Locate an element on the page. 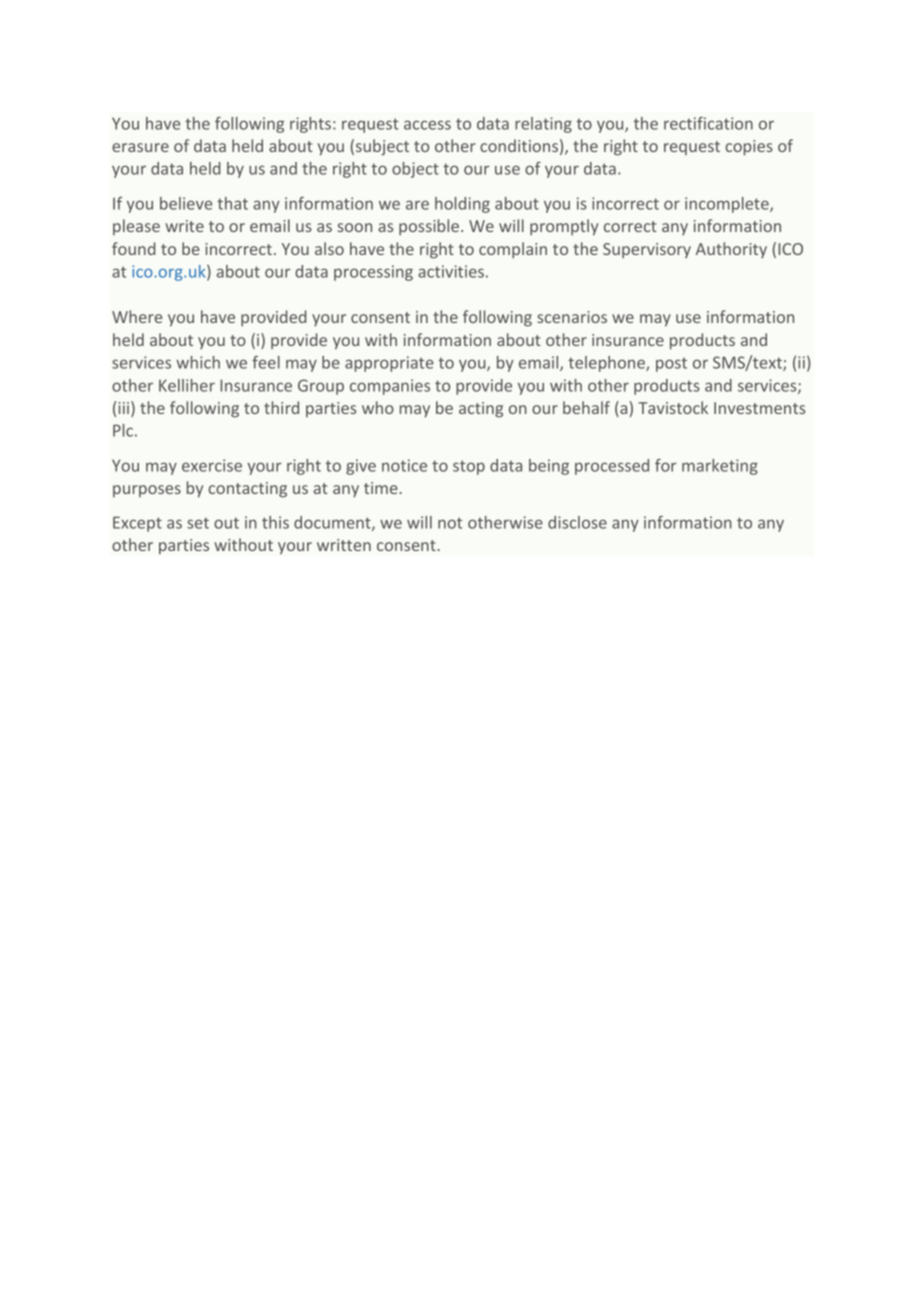  set is located at coordinates (198, 523).
